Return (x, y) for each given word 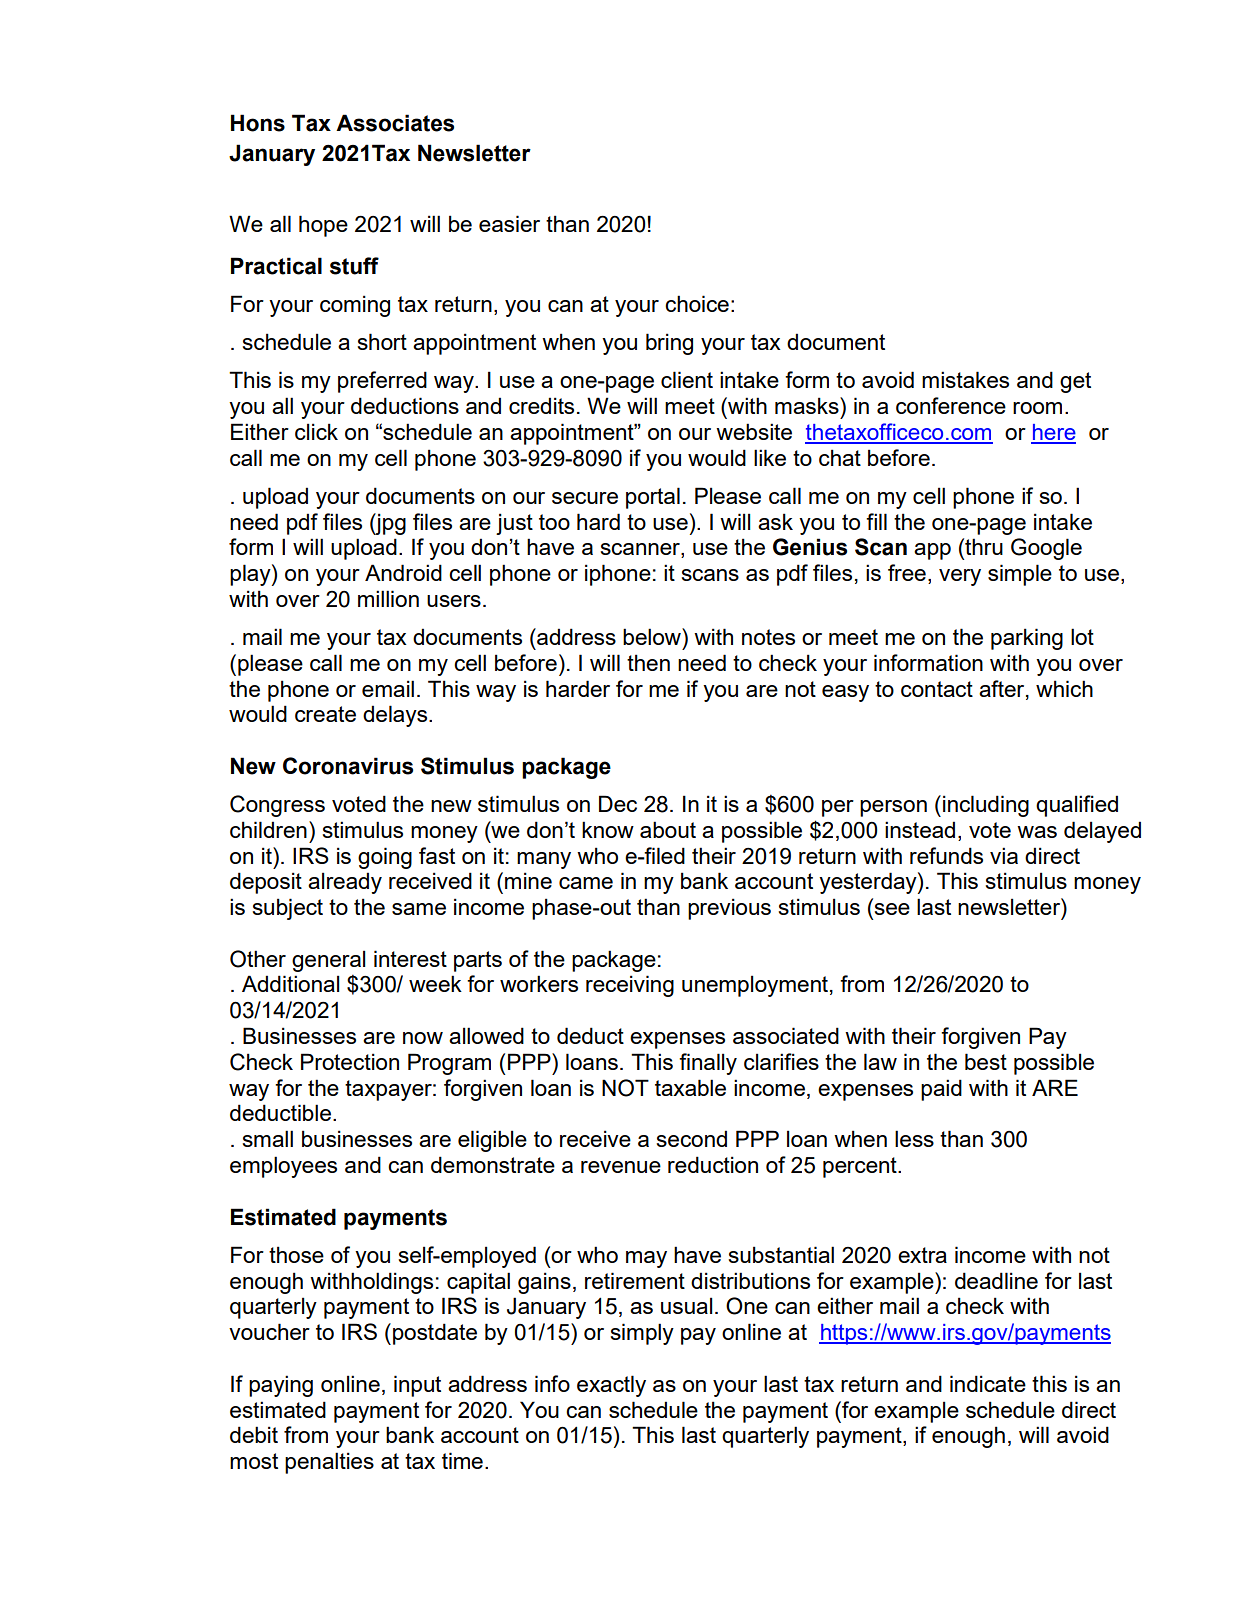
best (986, 1061)
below (653, 636)
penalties (329, 1463)
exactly (611, 1386)
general (328, 961)
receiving (630, 986)
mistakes (965, 379)
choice (697, 303)
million (388, 598)
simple (1020, 575)
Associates (395, 123)
